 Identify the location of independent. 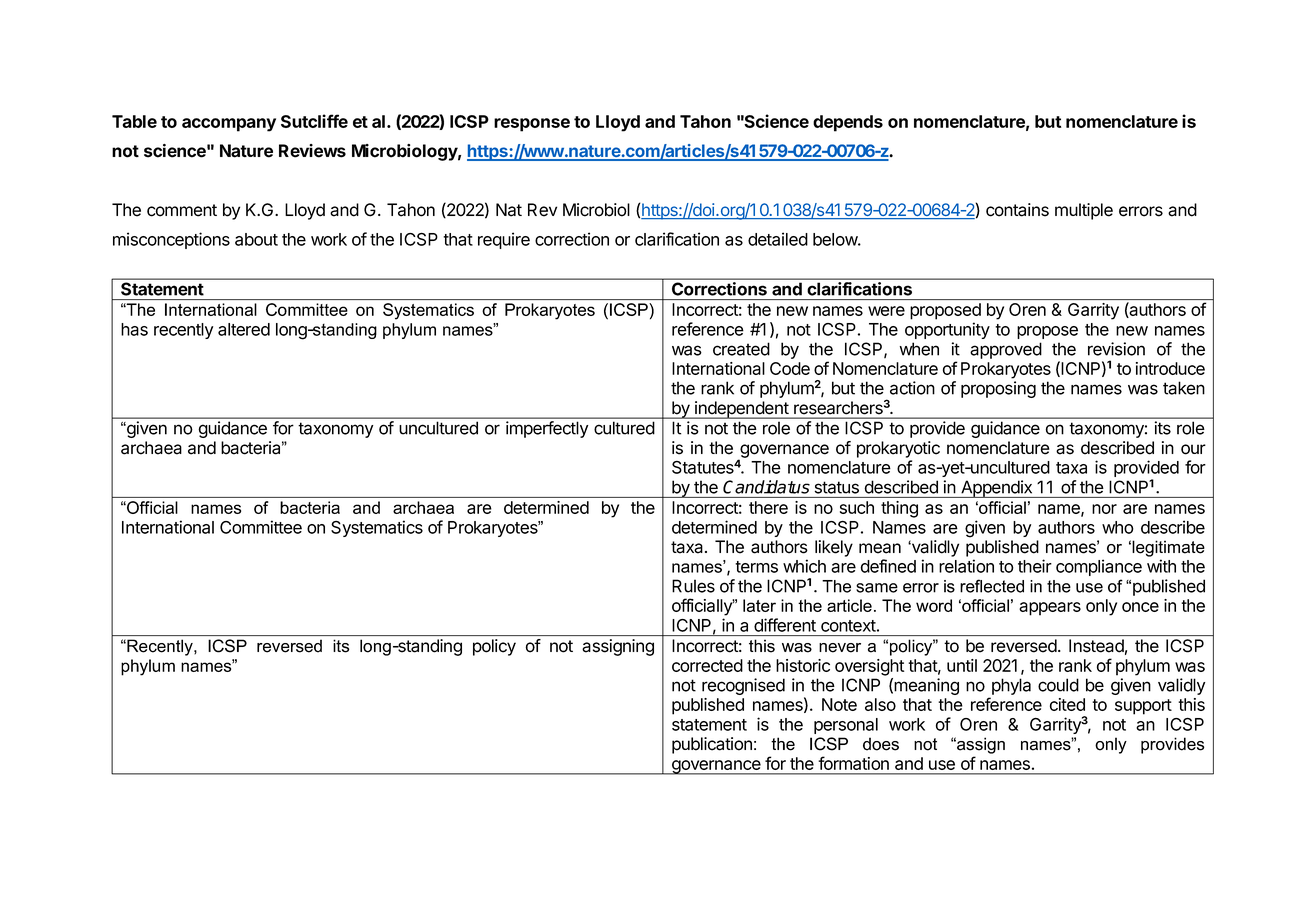
(741, 410).
